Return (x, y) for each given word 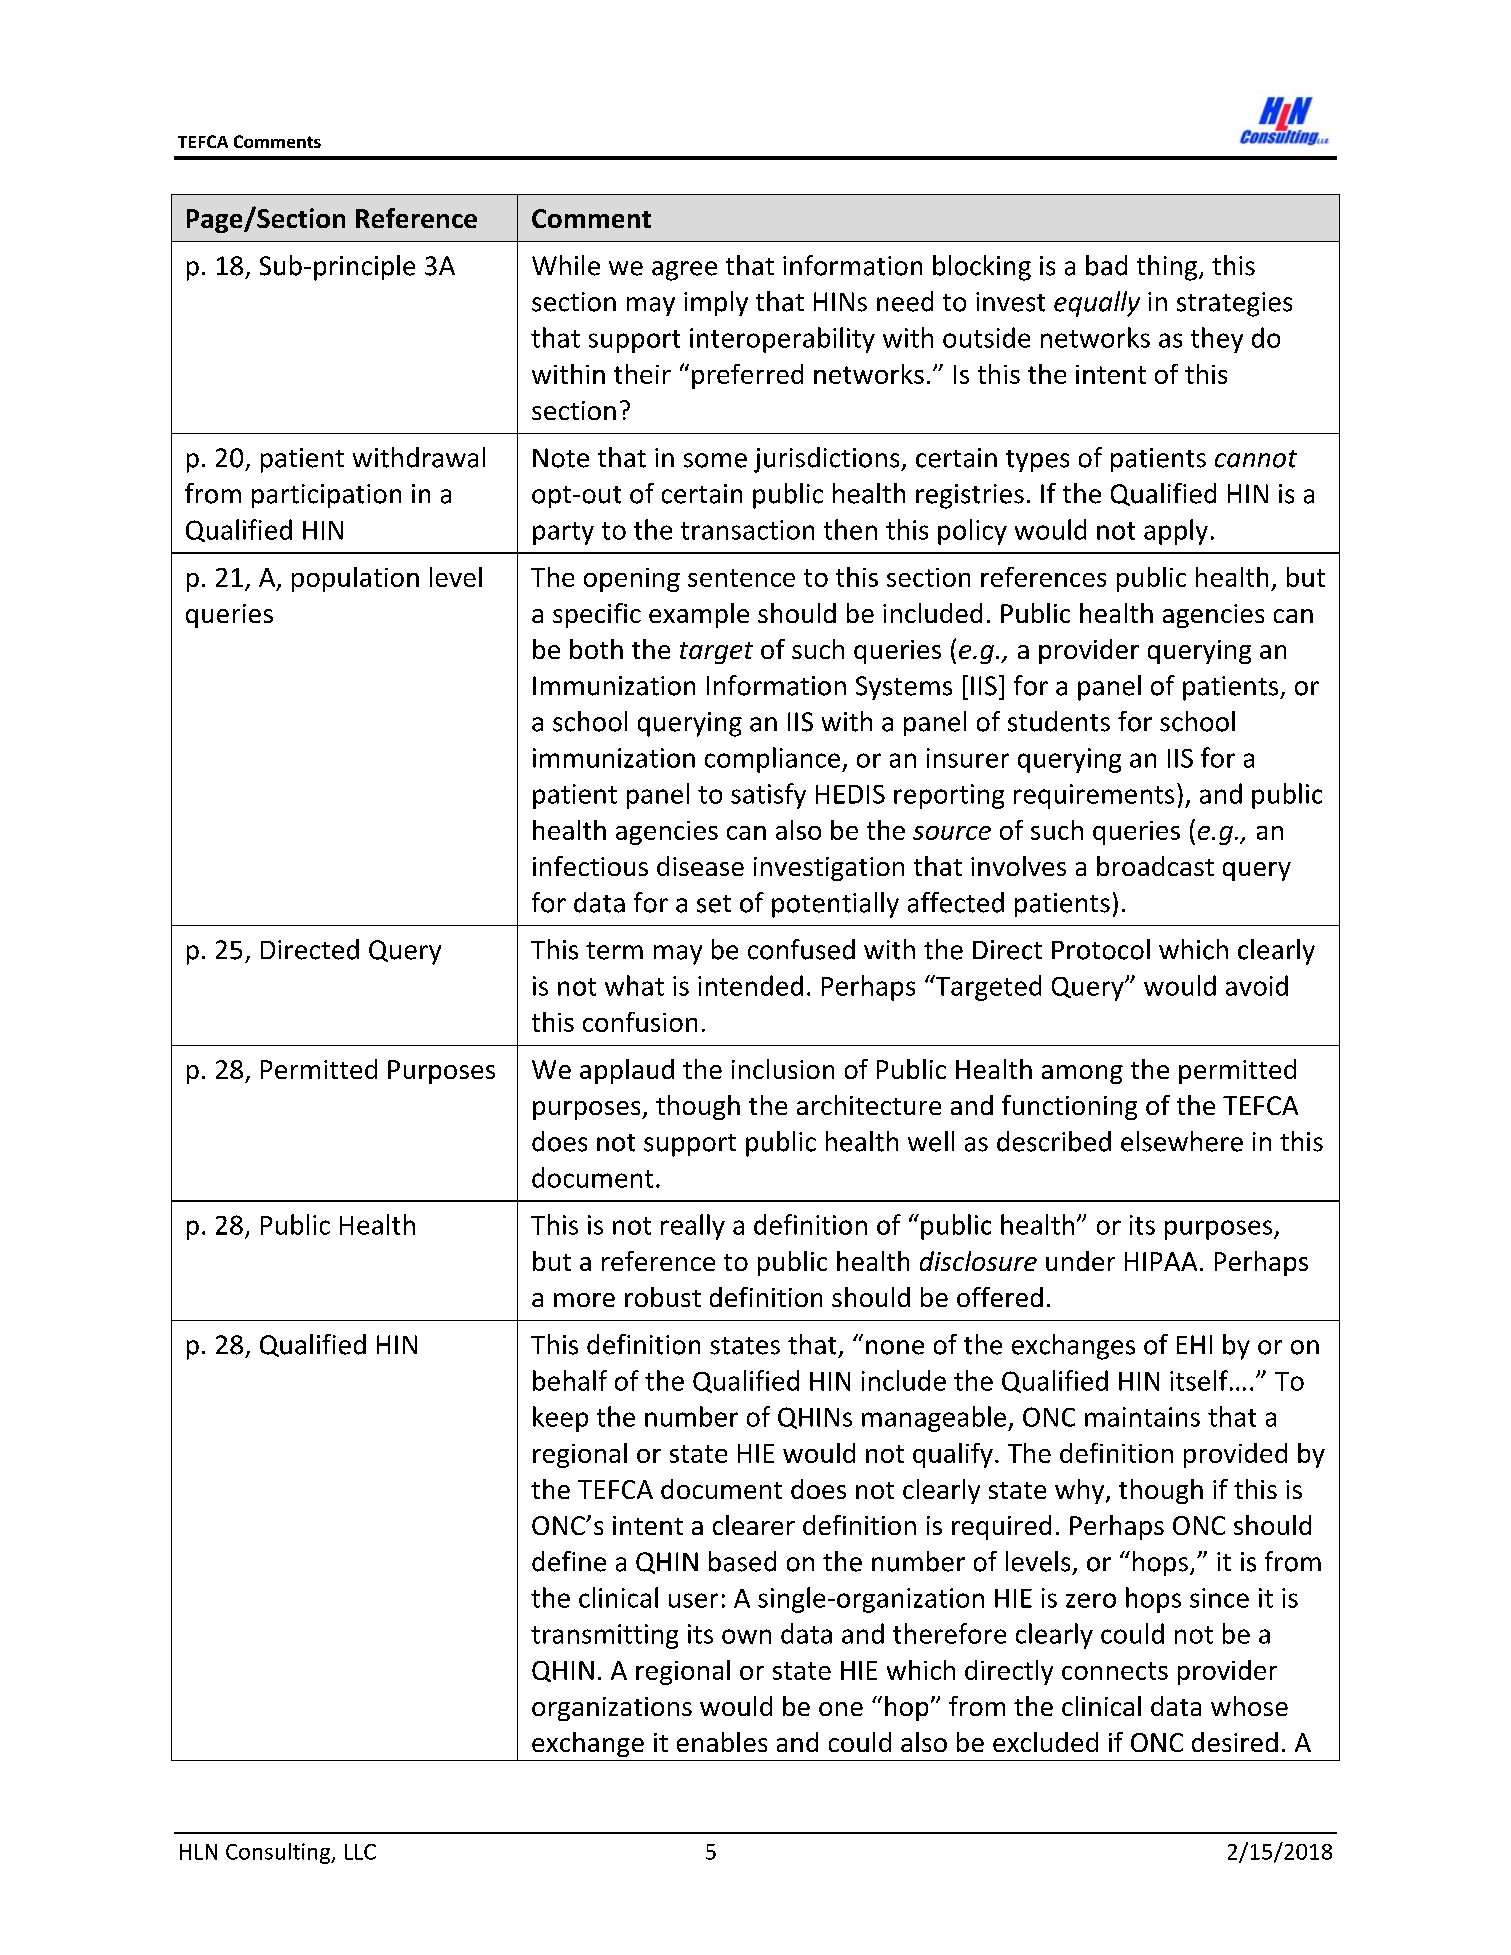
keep (560, 1419)
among (1082, 1074)
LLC (360, 1852)
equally (1097, 304)
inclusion (783, 1069)
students (1059, 721)
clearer (754, 1525)
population (355, 579)
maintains (1142, 1417)
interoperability (782, 340)
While (566, 265)
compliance (774, 760)
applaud (627, 1071)
